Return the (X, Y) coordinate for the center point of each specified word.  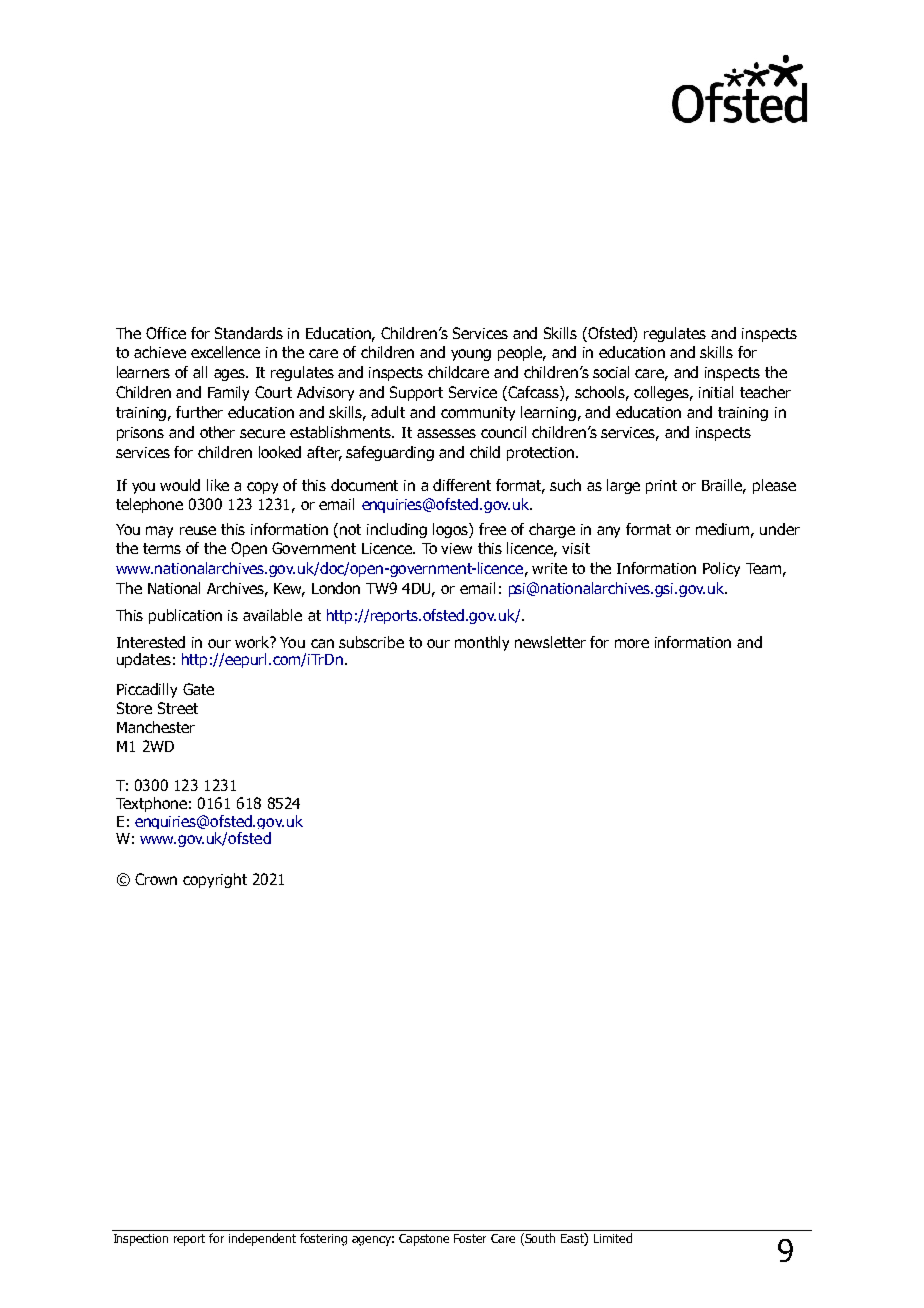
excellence (225, 352)
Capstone (424, 1240)
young (471, 355)
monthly (482, 643)
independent (262, 1239)
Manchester (156, 727)
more (632, 643)
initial (716, 392)
